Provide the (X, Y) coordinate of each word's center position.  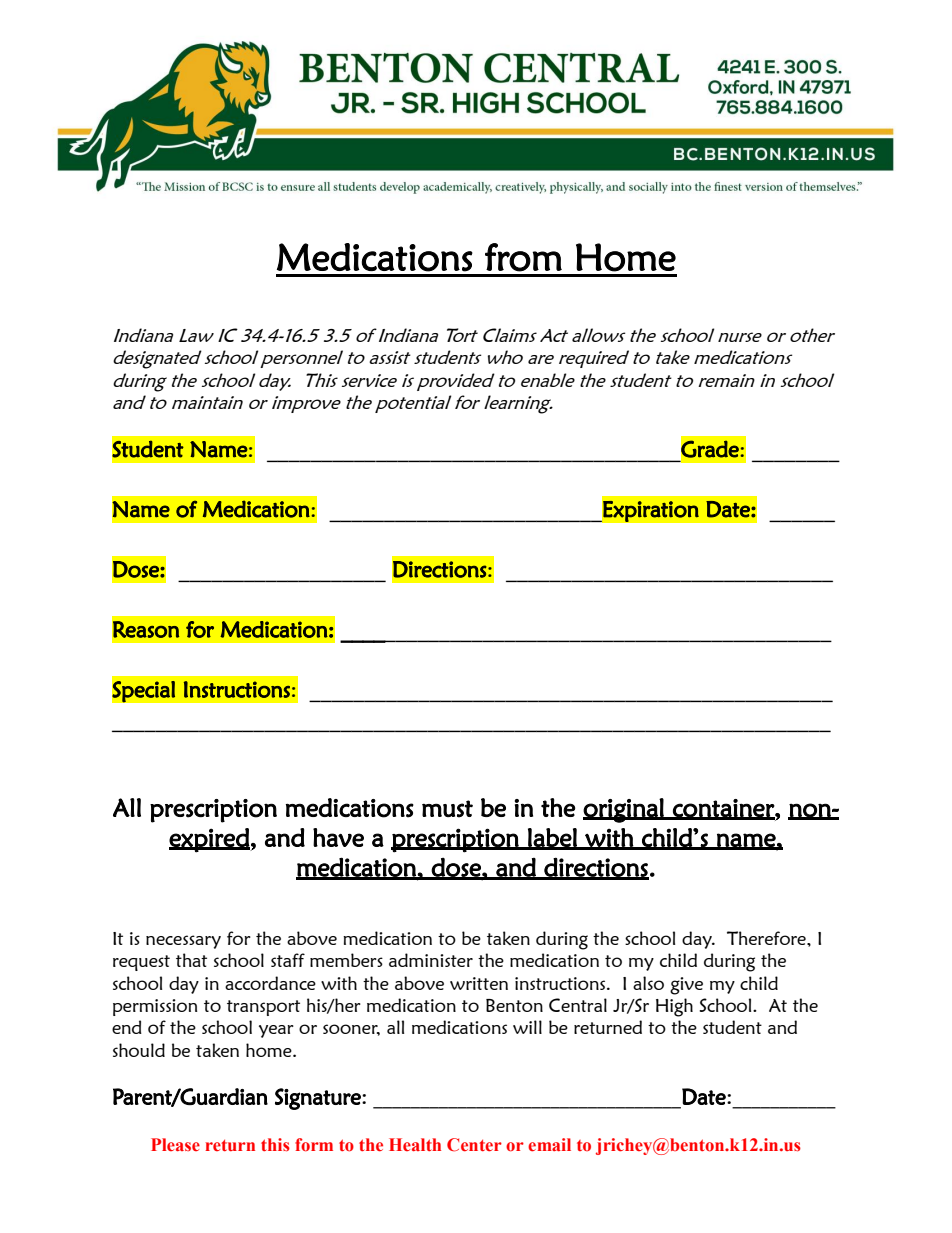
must (447, 809)
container (723, 809)
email (549, 1145)
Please (175, 1144)
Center (474, 1145)
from (523, 257)
